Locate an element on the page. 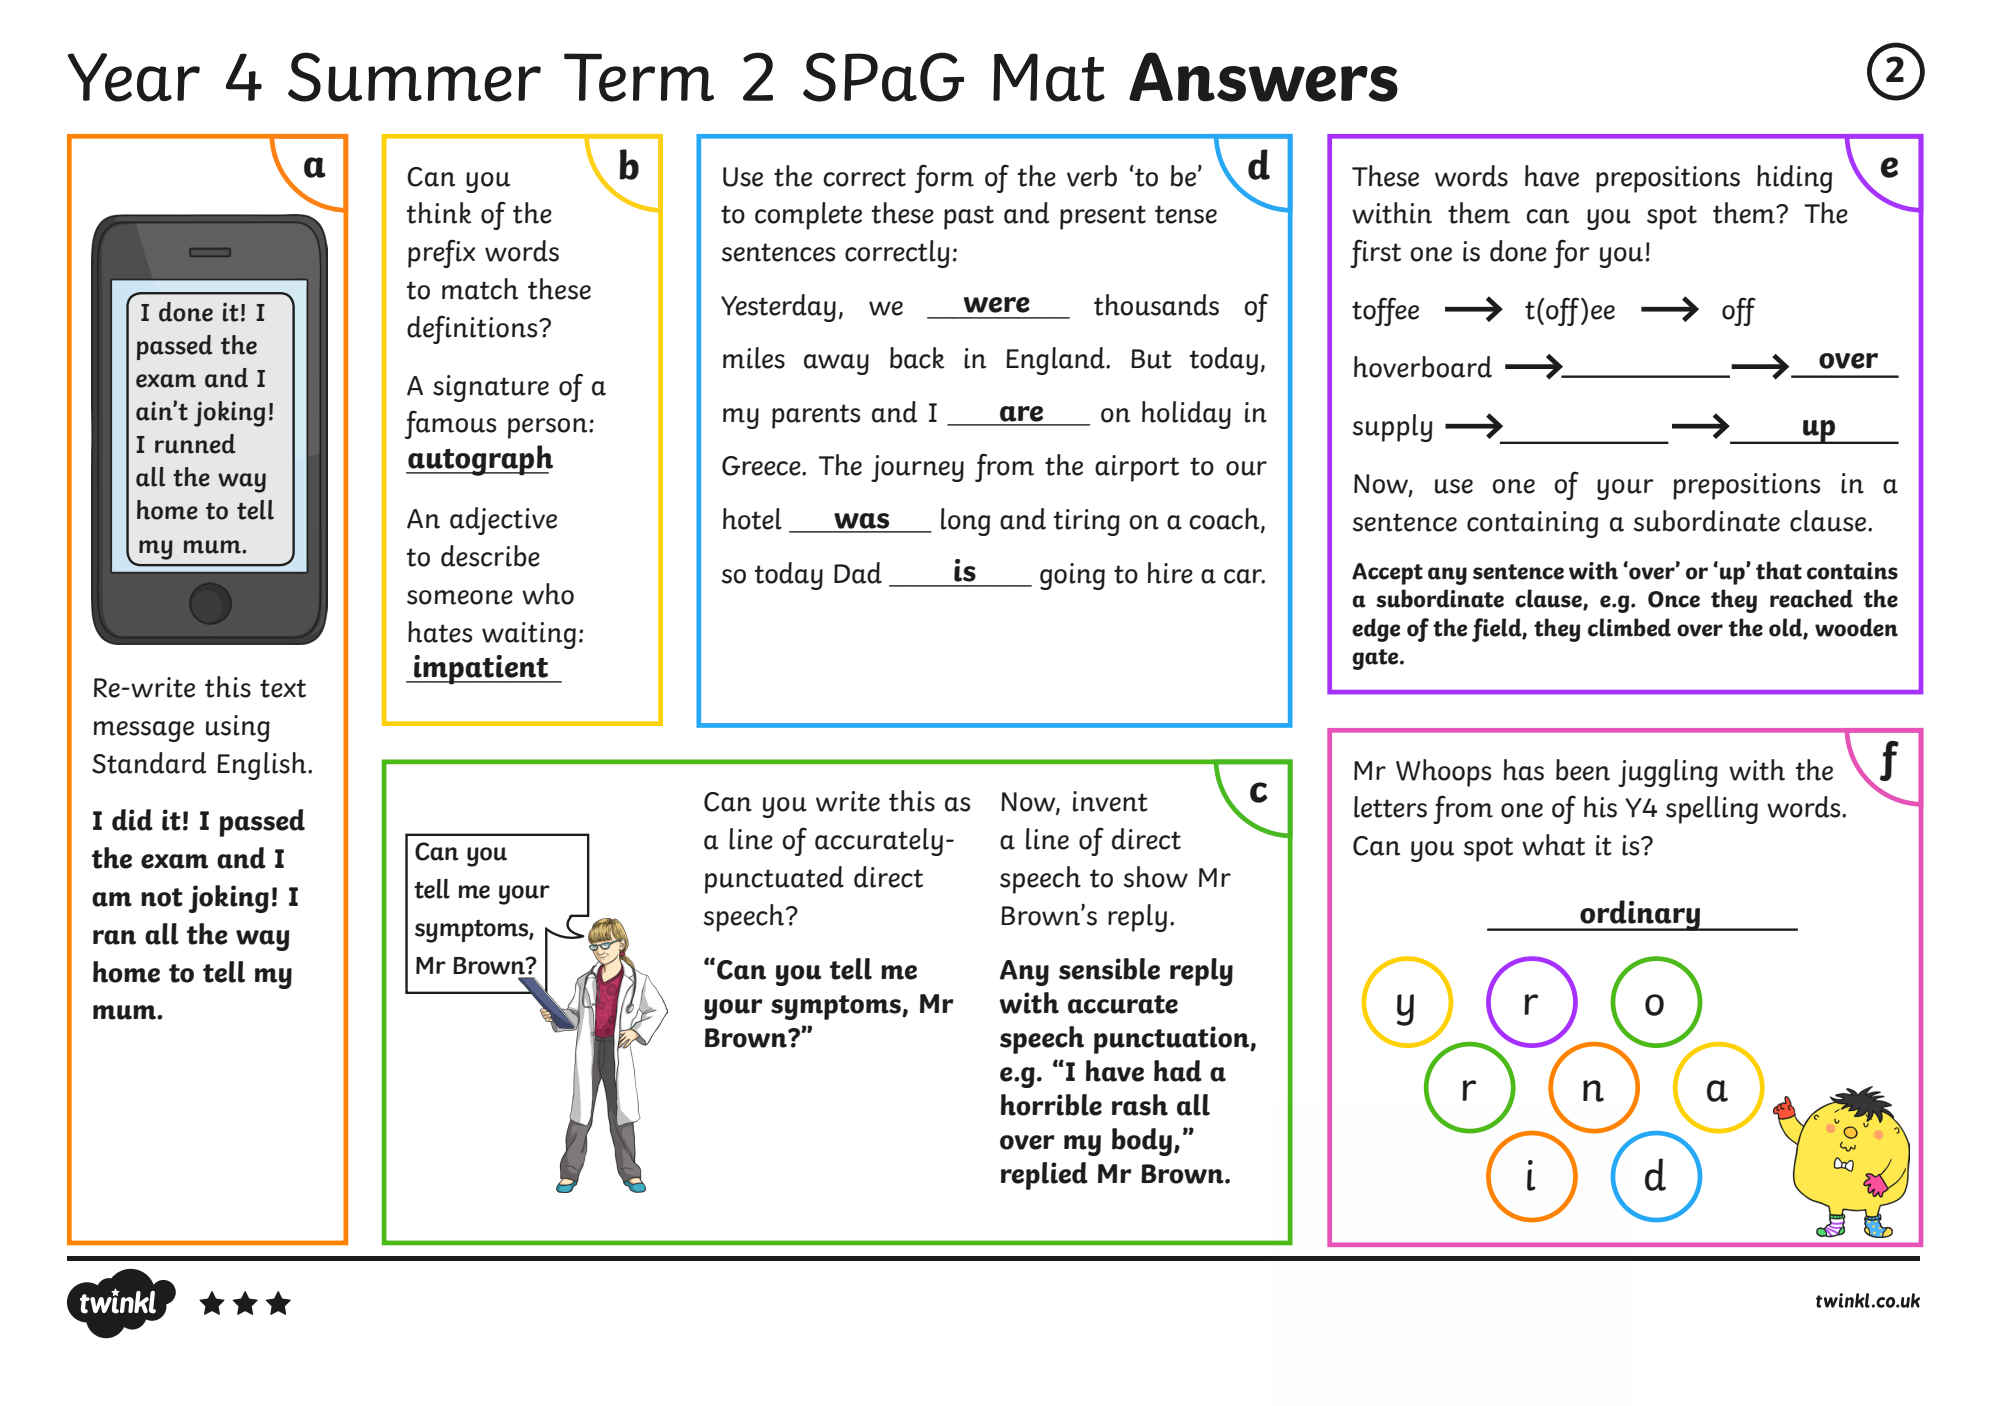 This document has width=1989, height=1406. hiding is located at coordinates (1794, 179).
